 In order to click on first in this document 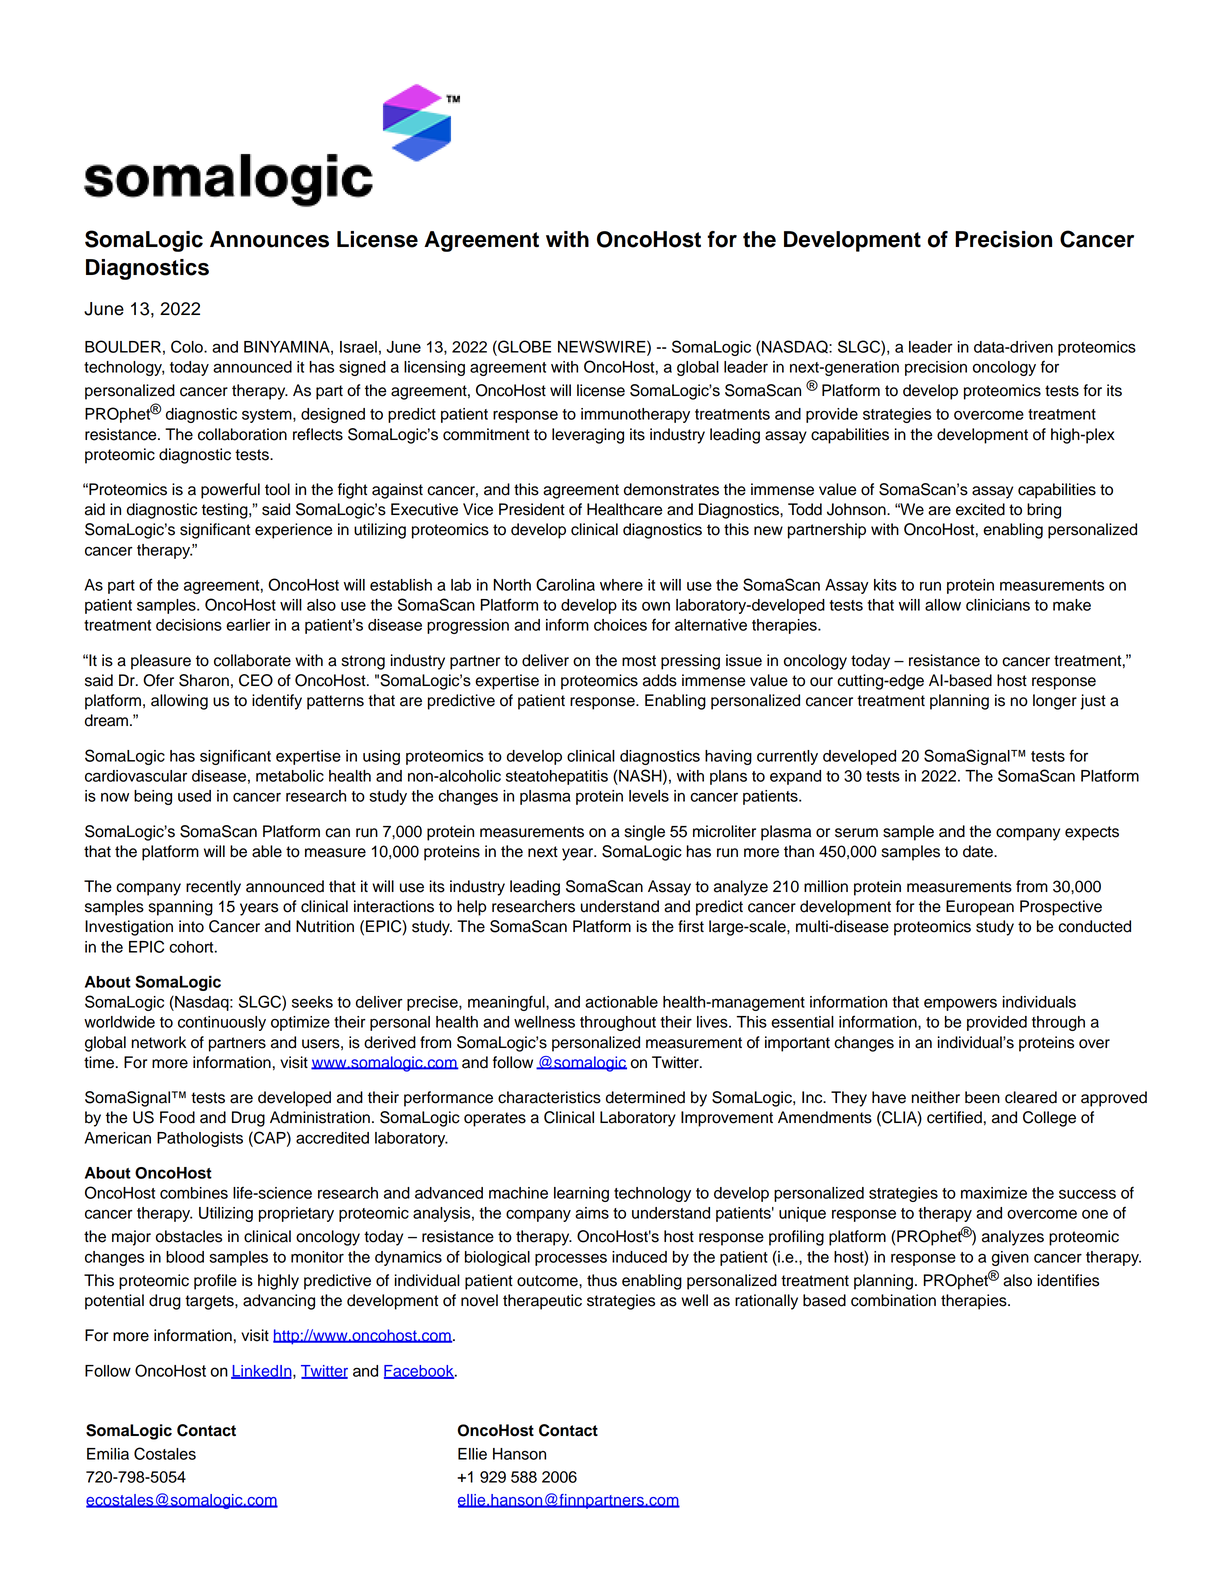, I will do `click(691, 926)`.
